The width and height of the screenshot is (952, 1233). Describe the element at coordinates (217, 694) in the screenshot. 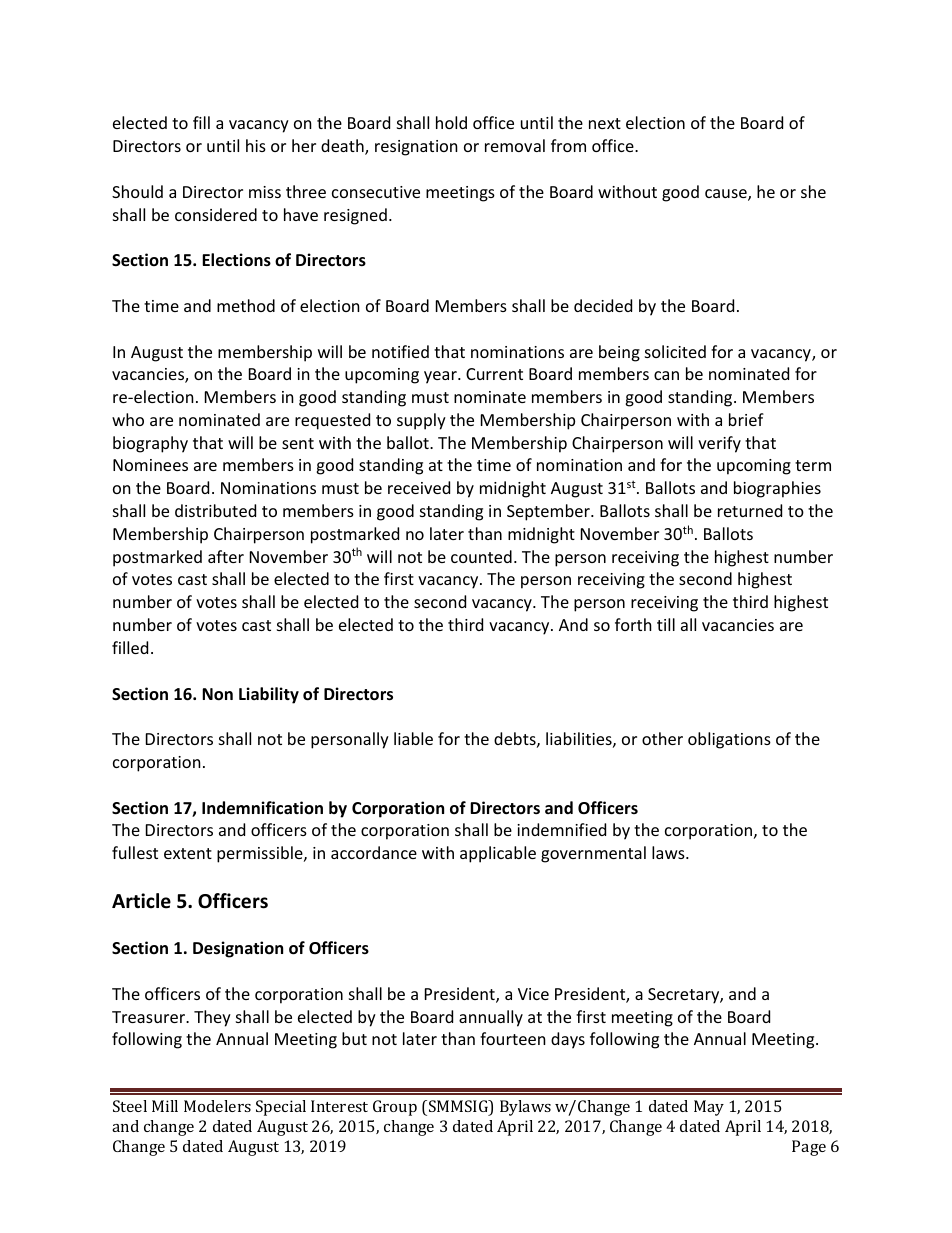

I see `Non` at that location.
